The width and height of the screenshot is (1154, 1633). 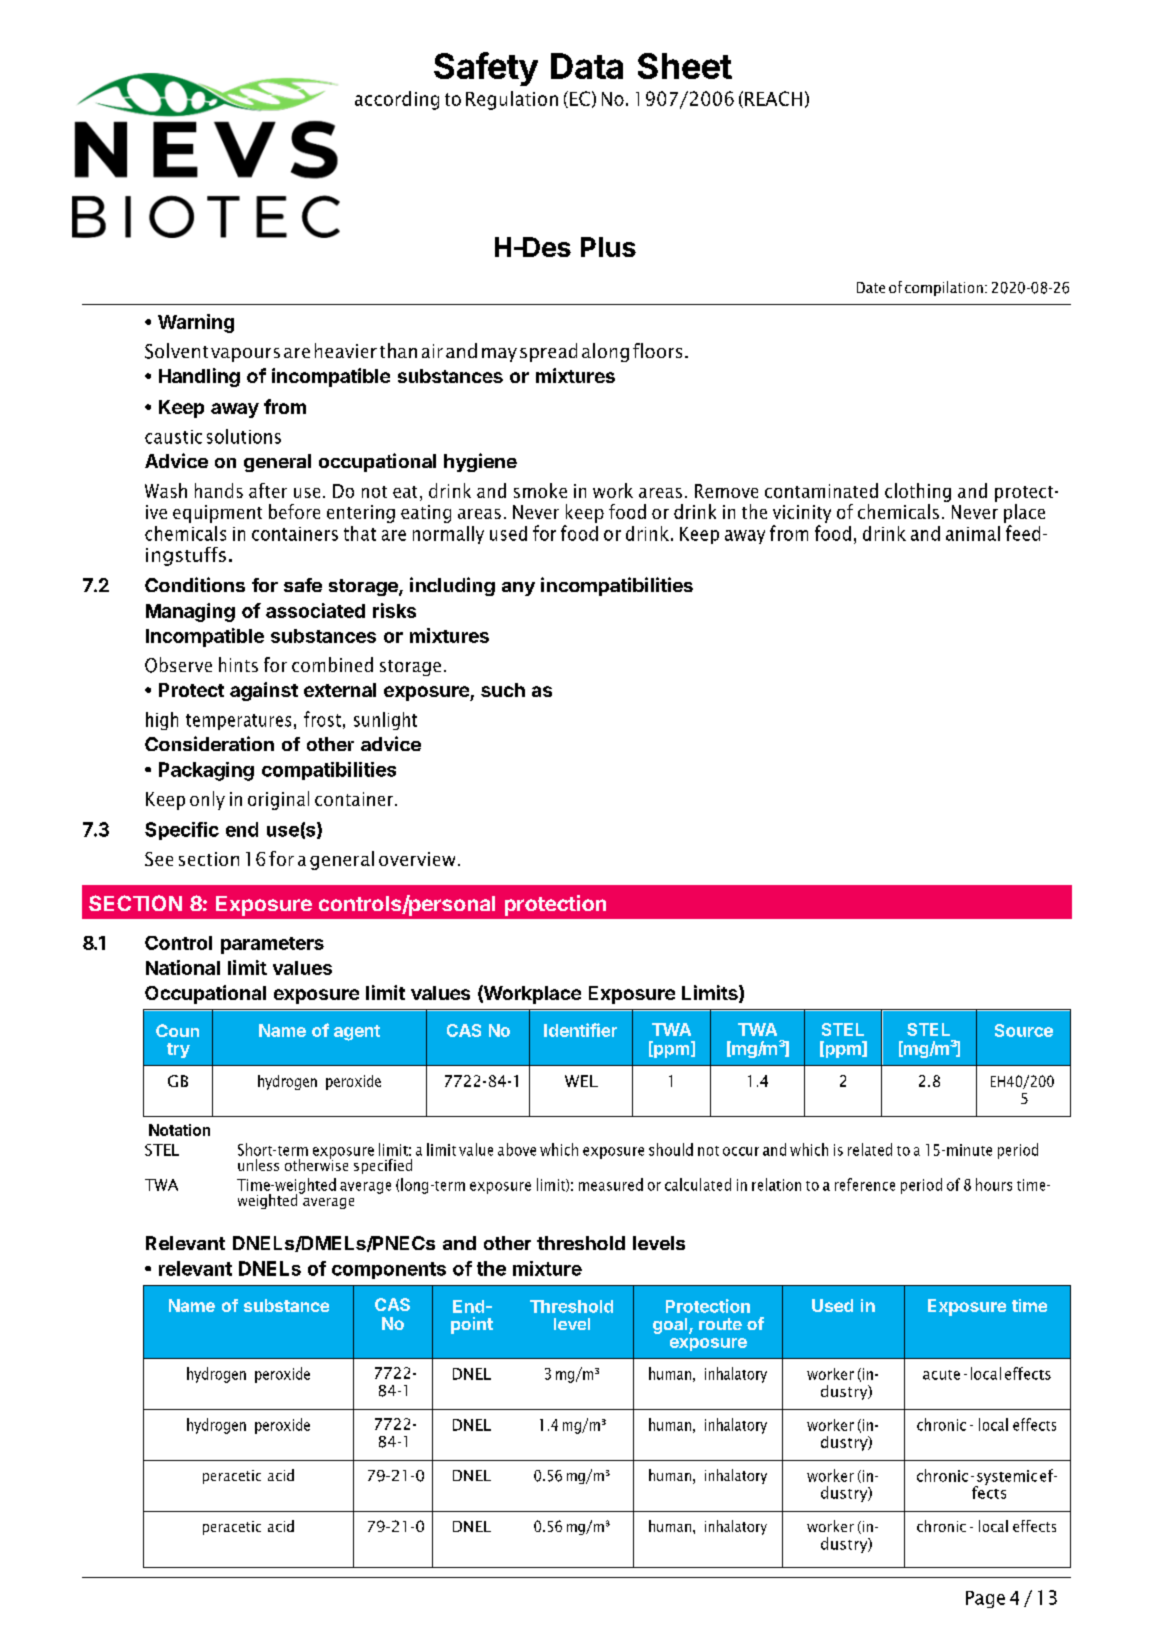 What do you see at coordinates (1024, 1030) in the screenshot?
I see `Source` at bounding box center [1024, 1030].
